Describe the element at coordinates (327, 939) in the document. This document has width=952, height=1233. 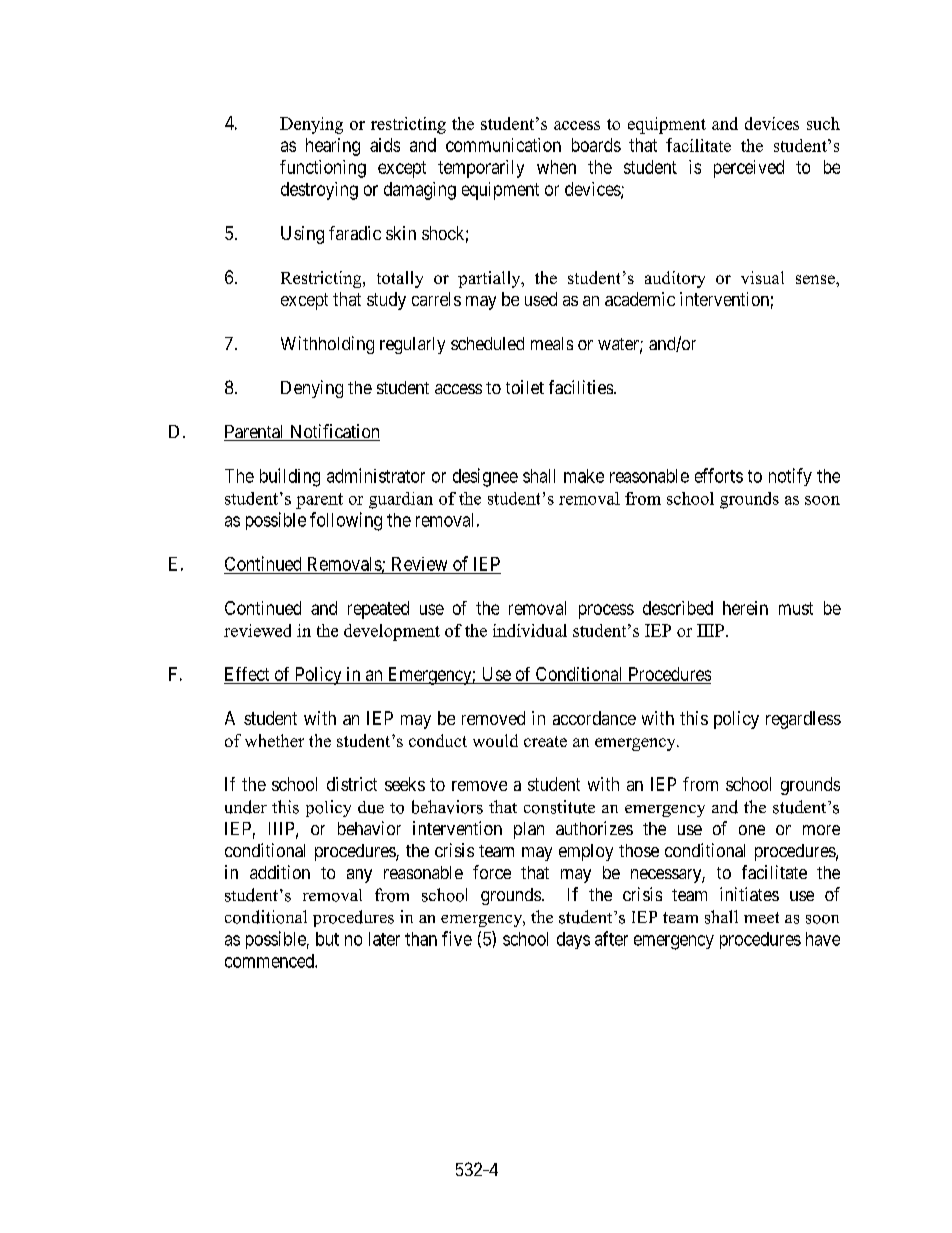
I see `but` at that location.
